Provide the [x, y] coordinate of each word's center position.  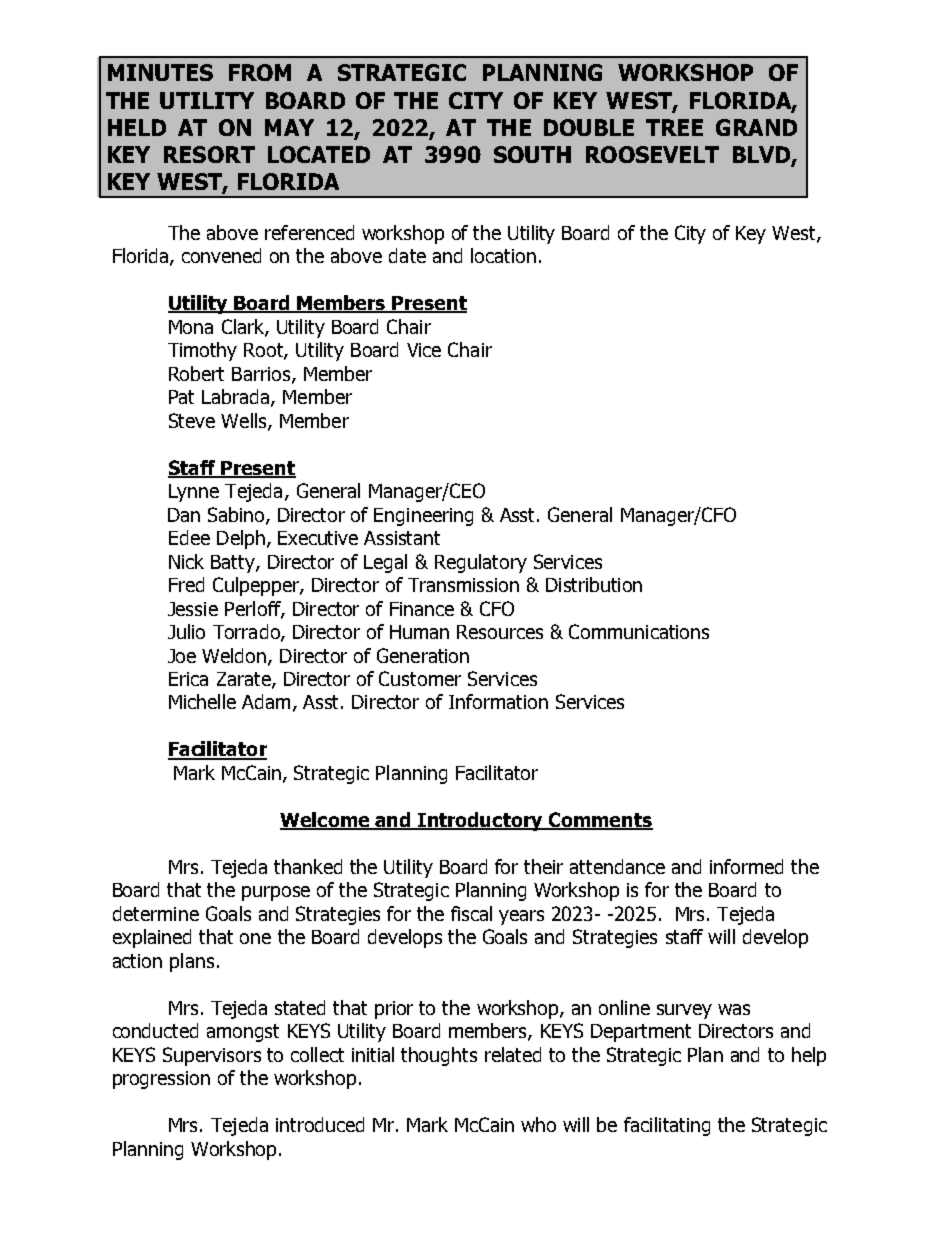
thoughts [439, 1056]
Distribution [594, 584]
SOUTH [532, 154]
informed [746, 866]
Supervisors [212, 1056]
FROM [260, 72]
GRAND [756, 127]
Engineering [423, 517]
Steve [192, 420]
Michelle [202, 701]
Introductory [480, 821]
